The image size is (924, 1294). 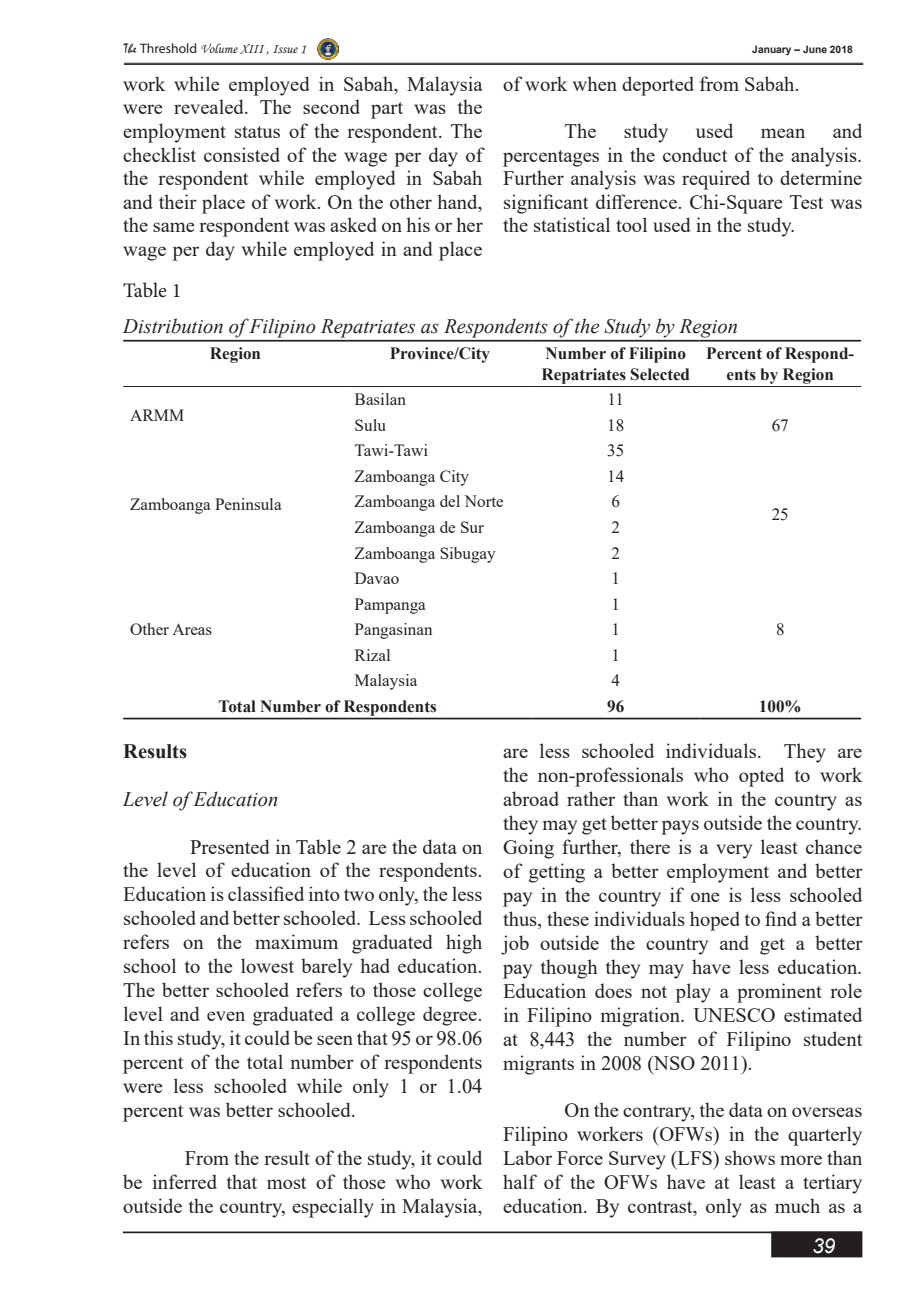 I want to click on most, so click(x=287, y=1183).
